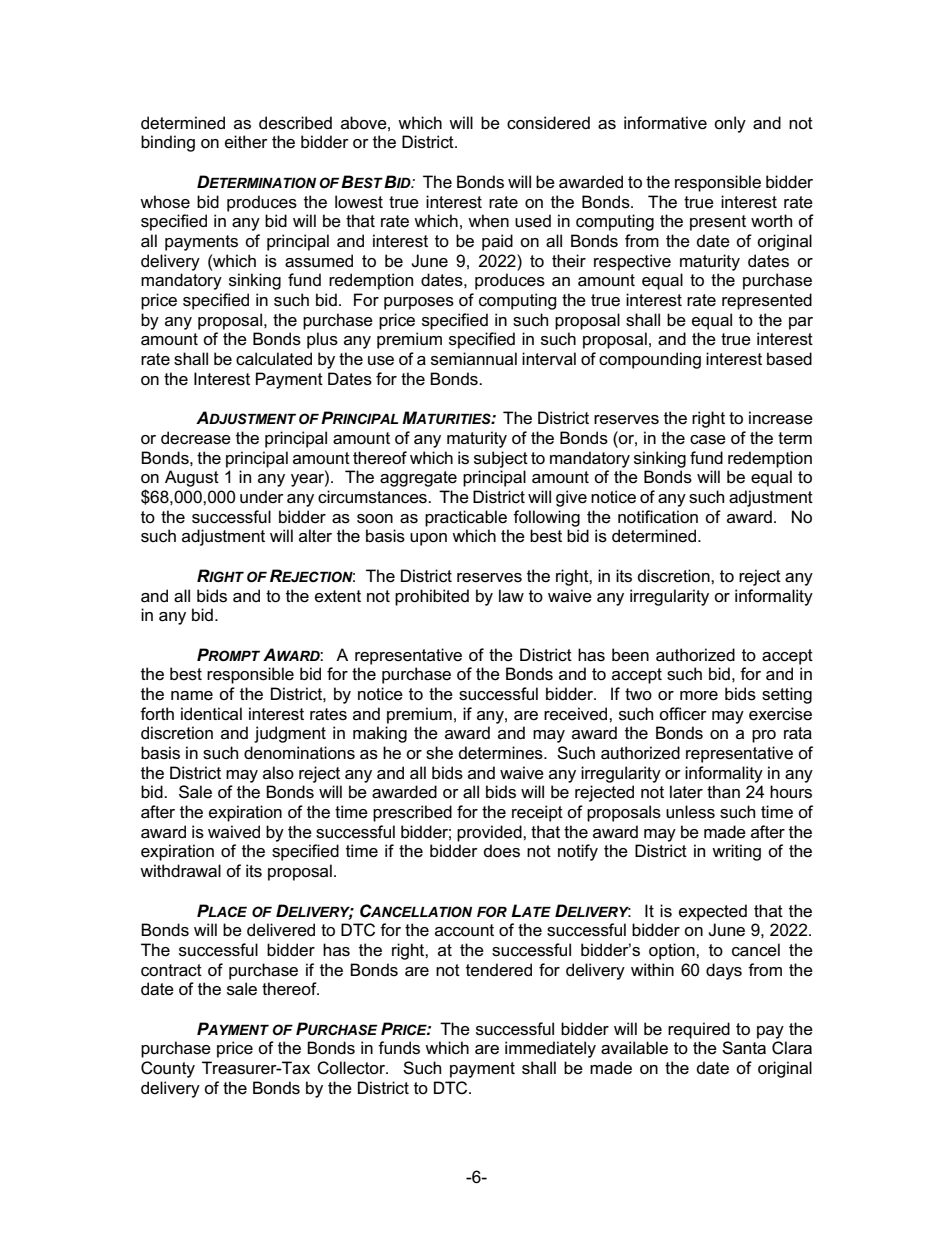 The height and width of the page is (1233, 952). Describe the element at coordinates (168, 1069) in the page. I see `County` at that location.
